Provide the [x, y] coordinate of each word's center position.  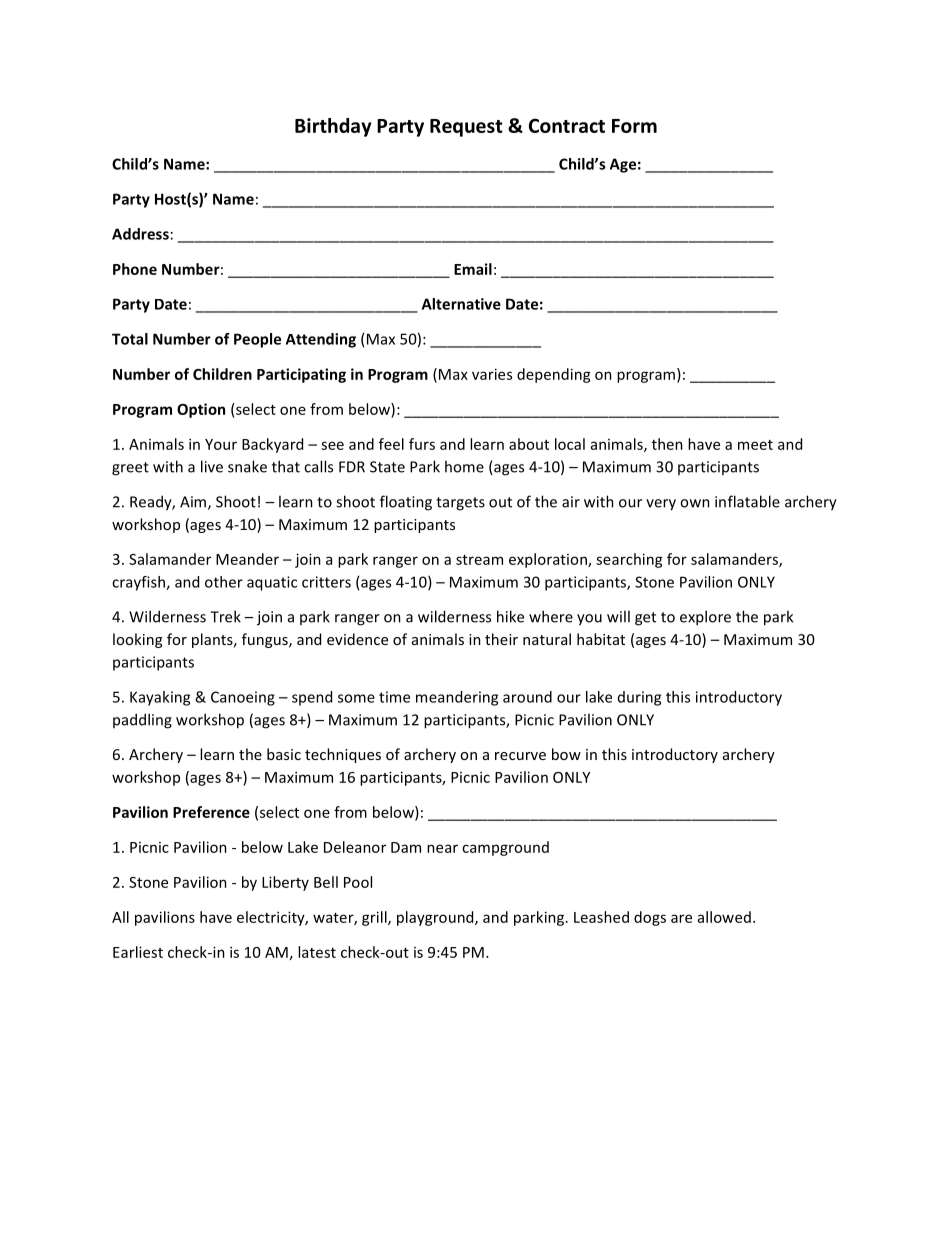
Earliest [138, 952]
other [224, 582]
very [661, 505]
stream [479, 560]
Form [634, 126]
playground [436, 918]
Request [466, 128]
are [681, 918]
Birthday [333, 127]
